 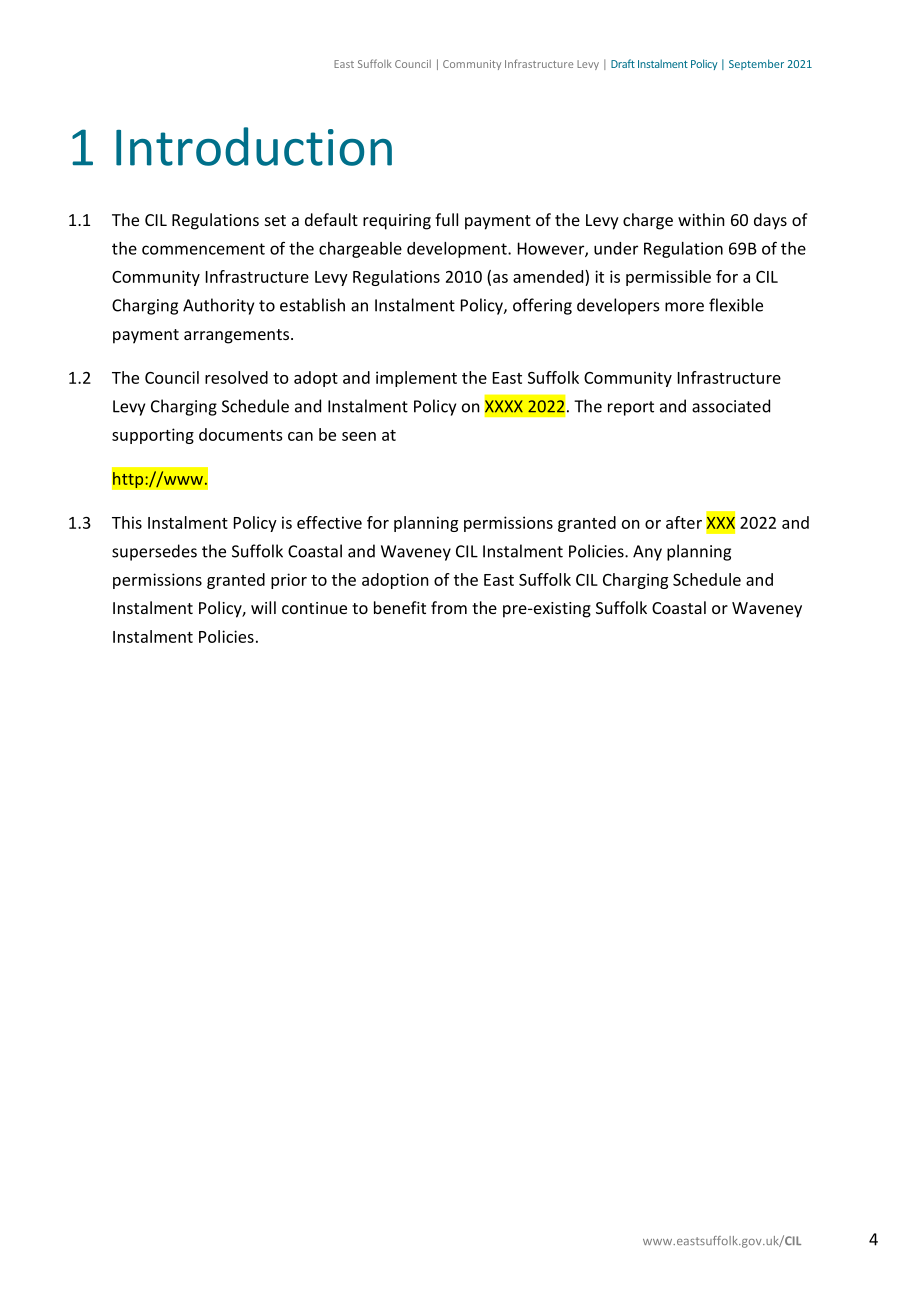 What do you see at coordinates (254, 146) in the screenshot?
I see `Introduction` at bounding box center [254, 146].
